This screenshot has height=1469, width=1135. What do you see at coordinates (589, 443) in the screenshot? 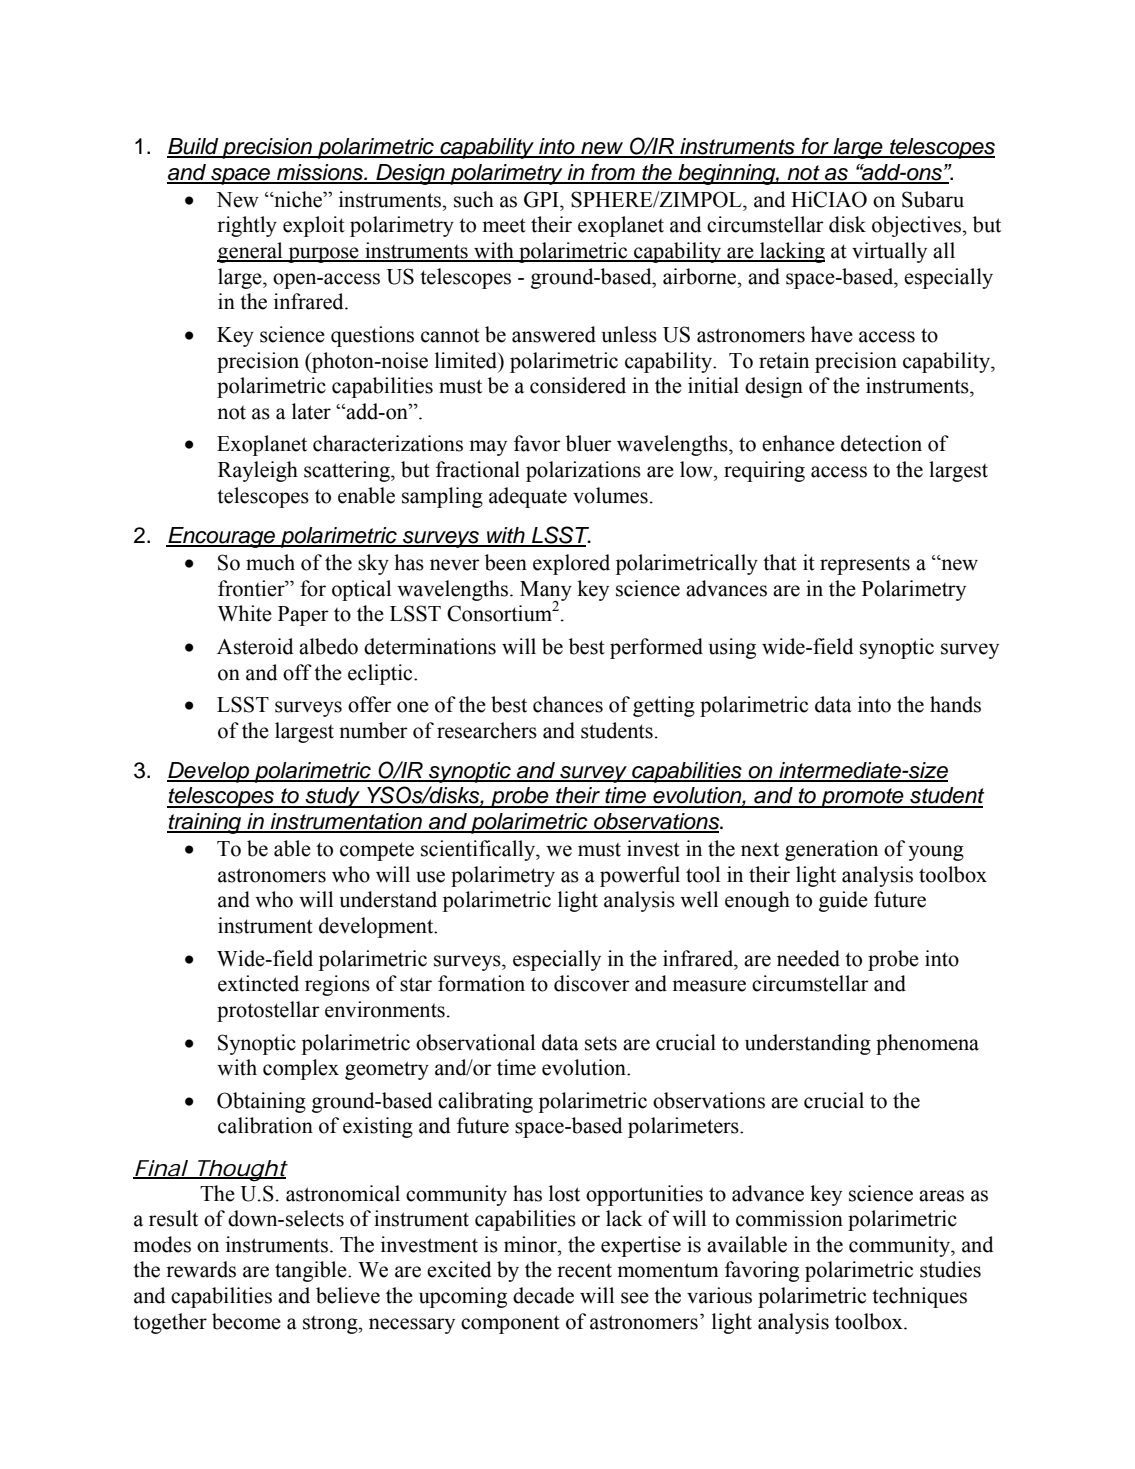
I see `bluer` at bounding box center [589, 443].
